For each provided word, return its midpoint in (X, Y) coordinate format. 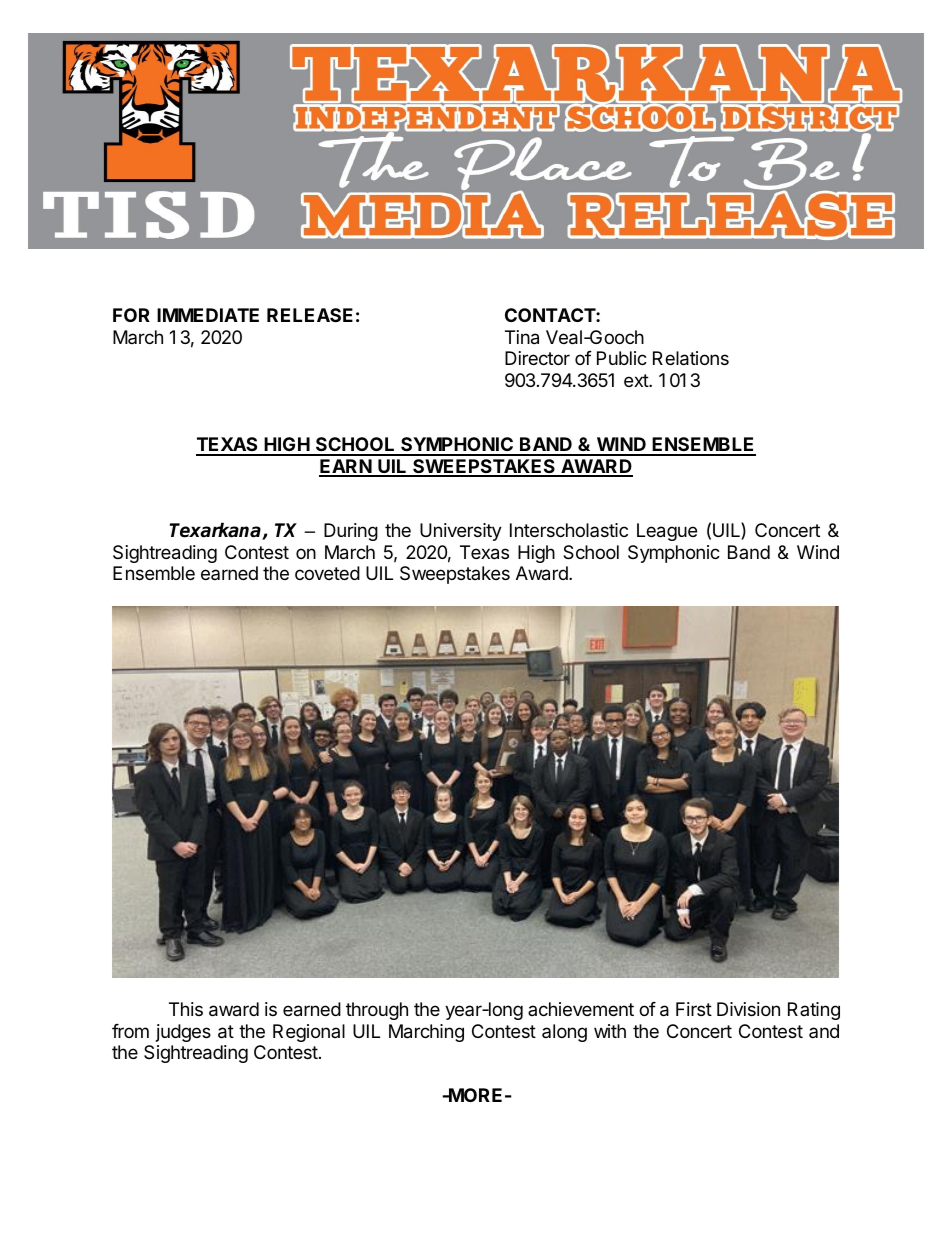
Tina (522, 337)
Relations (691, 358)
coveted (327, 573)
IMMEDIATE (208, 315)
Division (748, 1009)
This (186, 1009)
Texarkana (216, 531)
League (667, 532)
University (461, 532)
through (377, 1011)
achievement (581, 1009)
